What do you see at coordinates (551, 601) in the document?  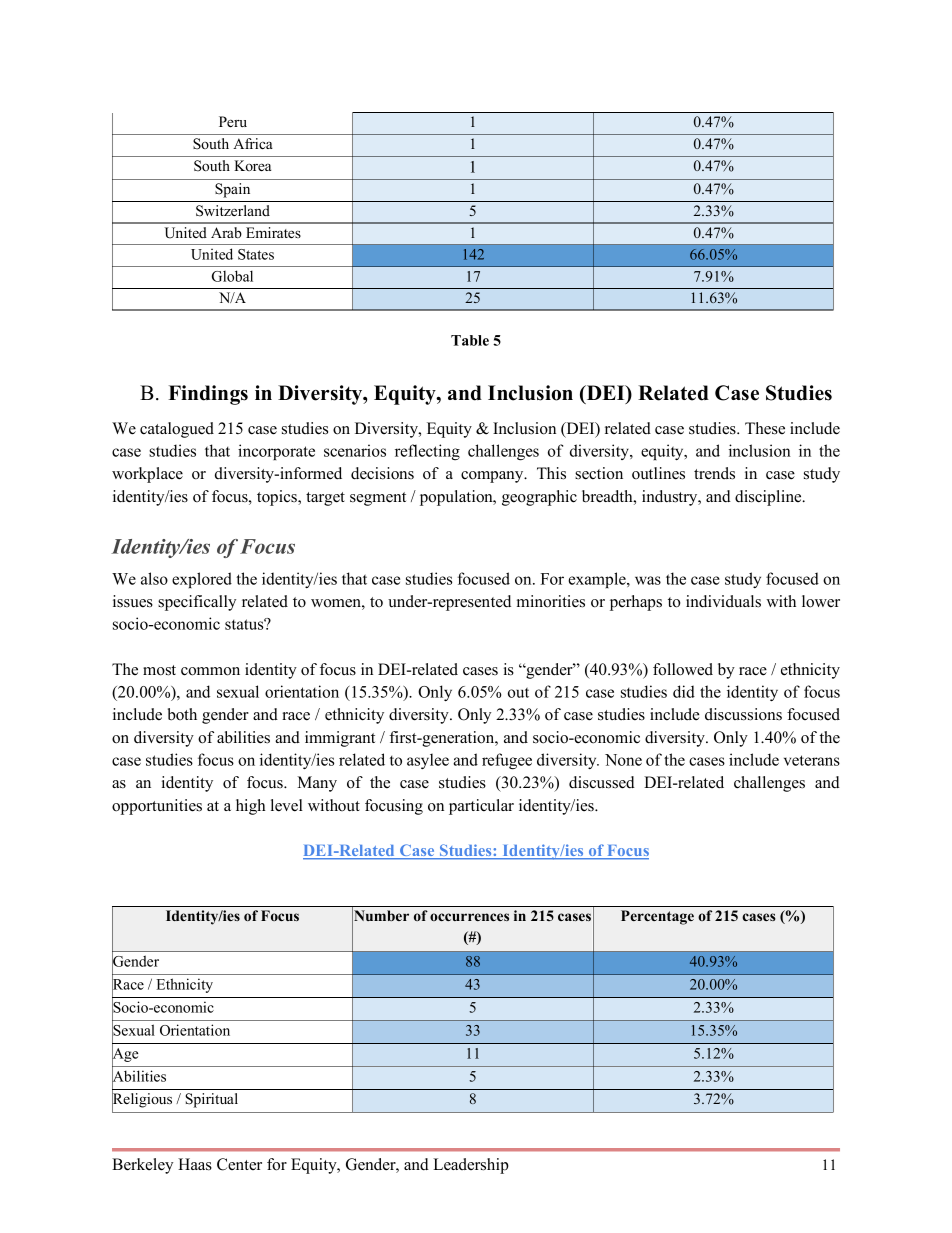 I see `minorities` at bounding box center [551, 601].
